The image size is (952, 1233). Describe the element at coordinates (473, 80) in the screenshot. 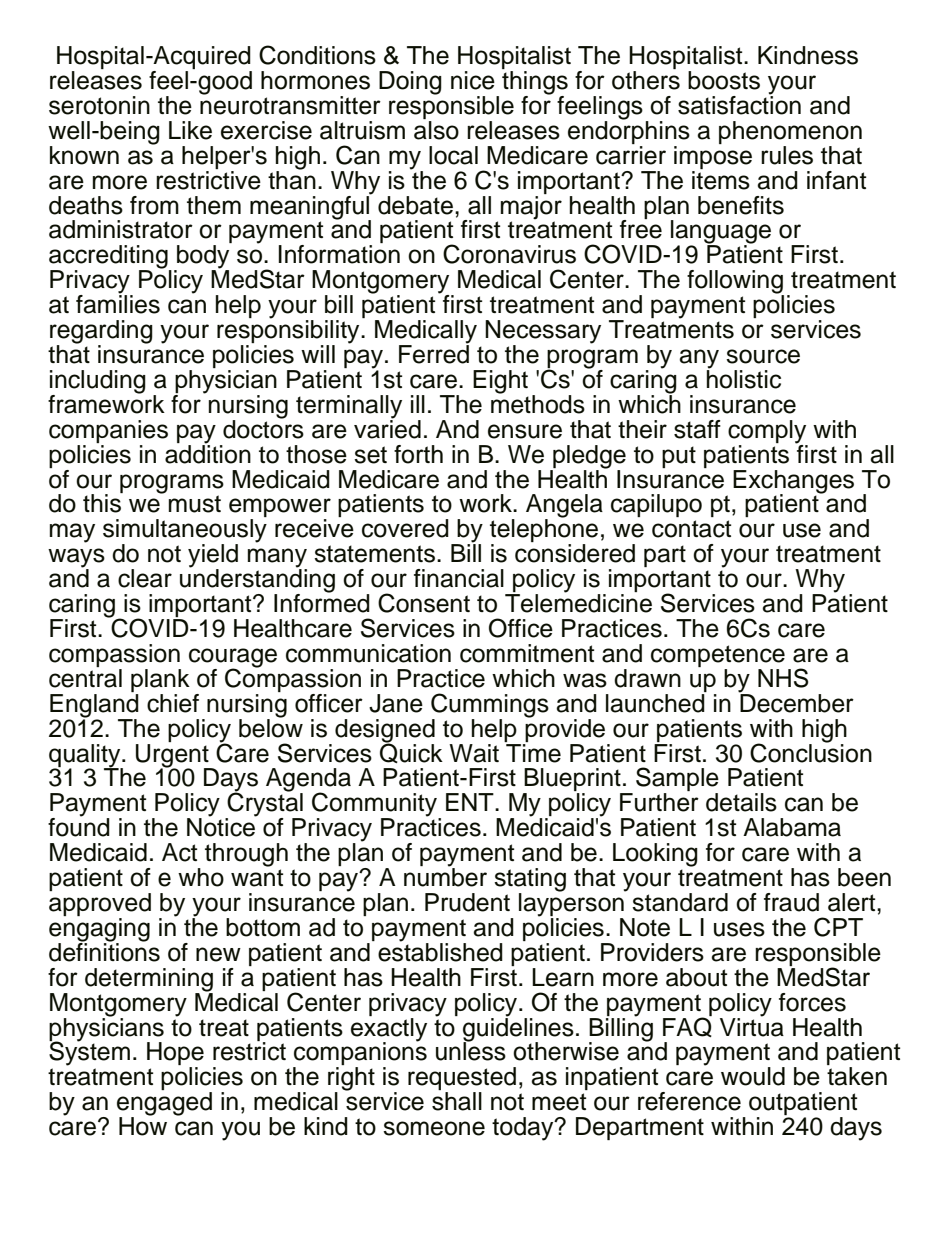

I see `nice` at that location.
